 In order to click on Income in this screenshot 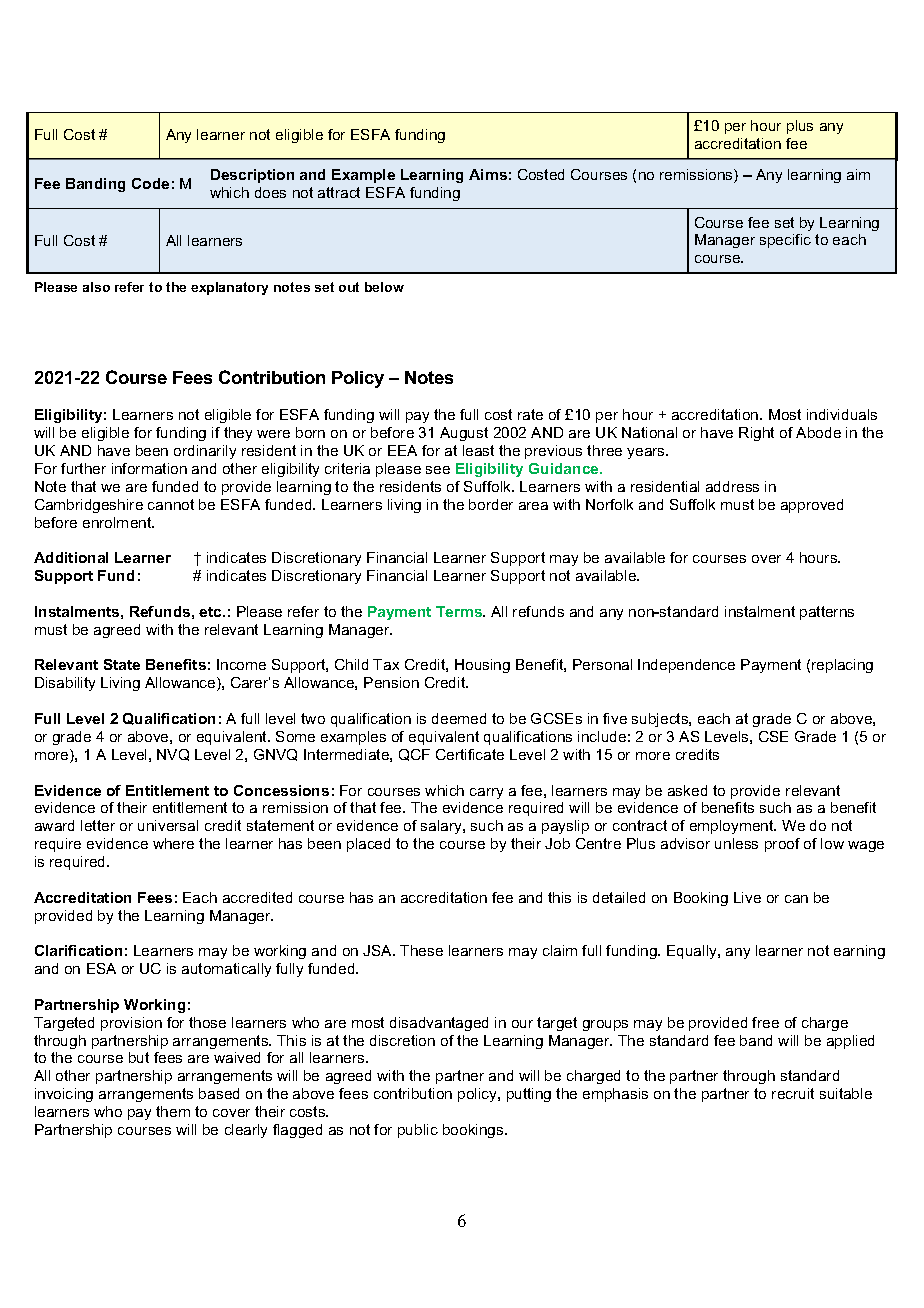, I will do `click(241, 664)`.
